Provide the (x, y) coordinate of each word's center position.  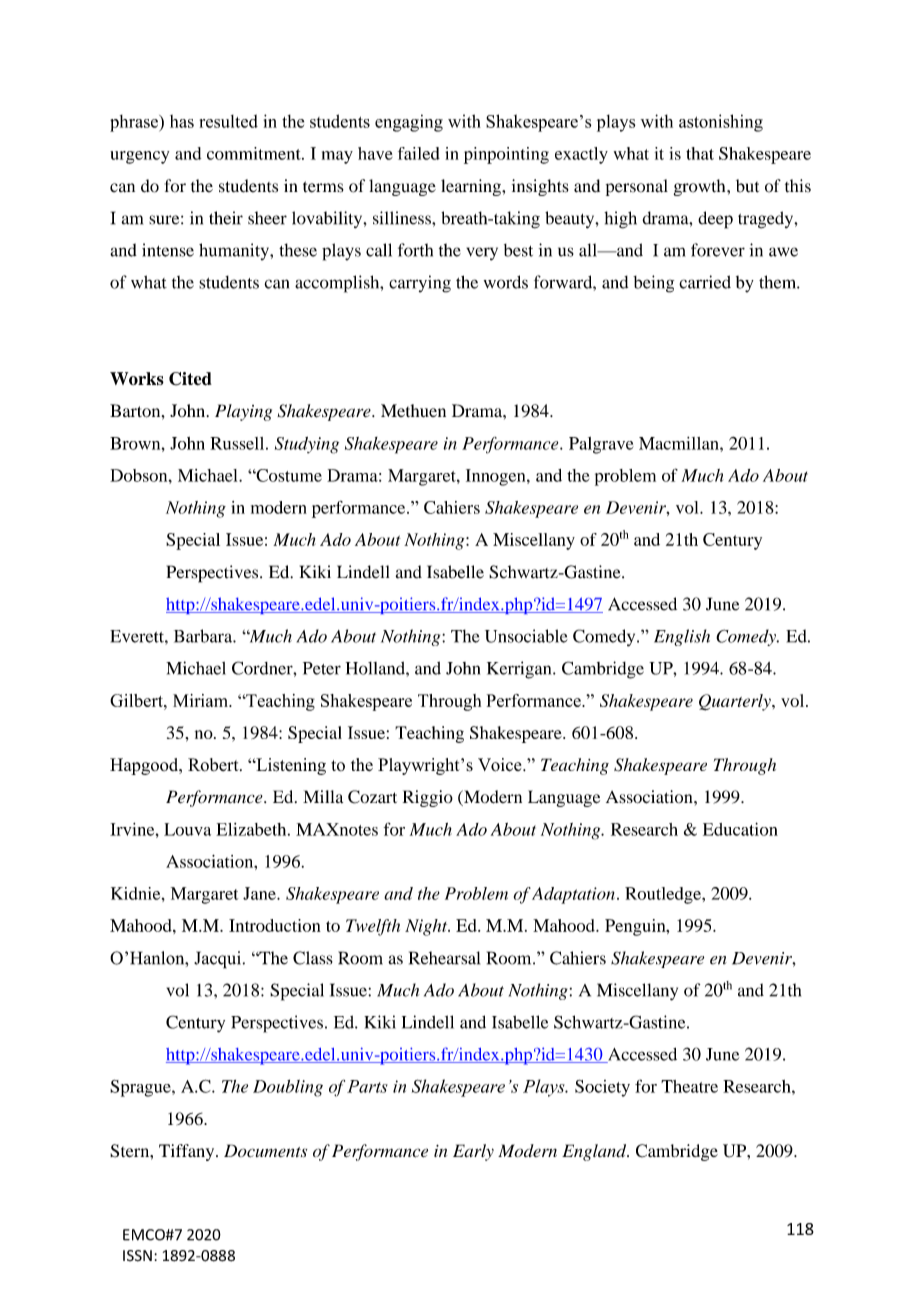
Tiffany (188, 1152)
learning (472, 187)
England (595, 1152)
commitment (255, 153)
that (700, 153)
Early (473, 1152)
